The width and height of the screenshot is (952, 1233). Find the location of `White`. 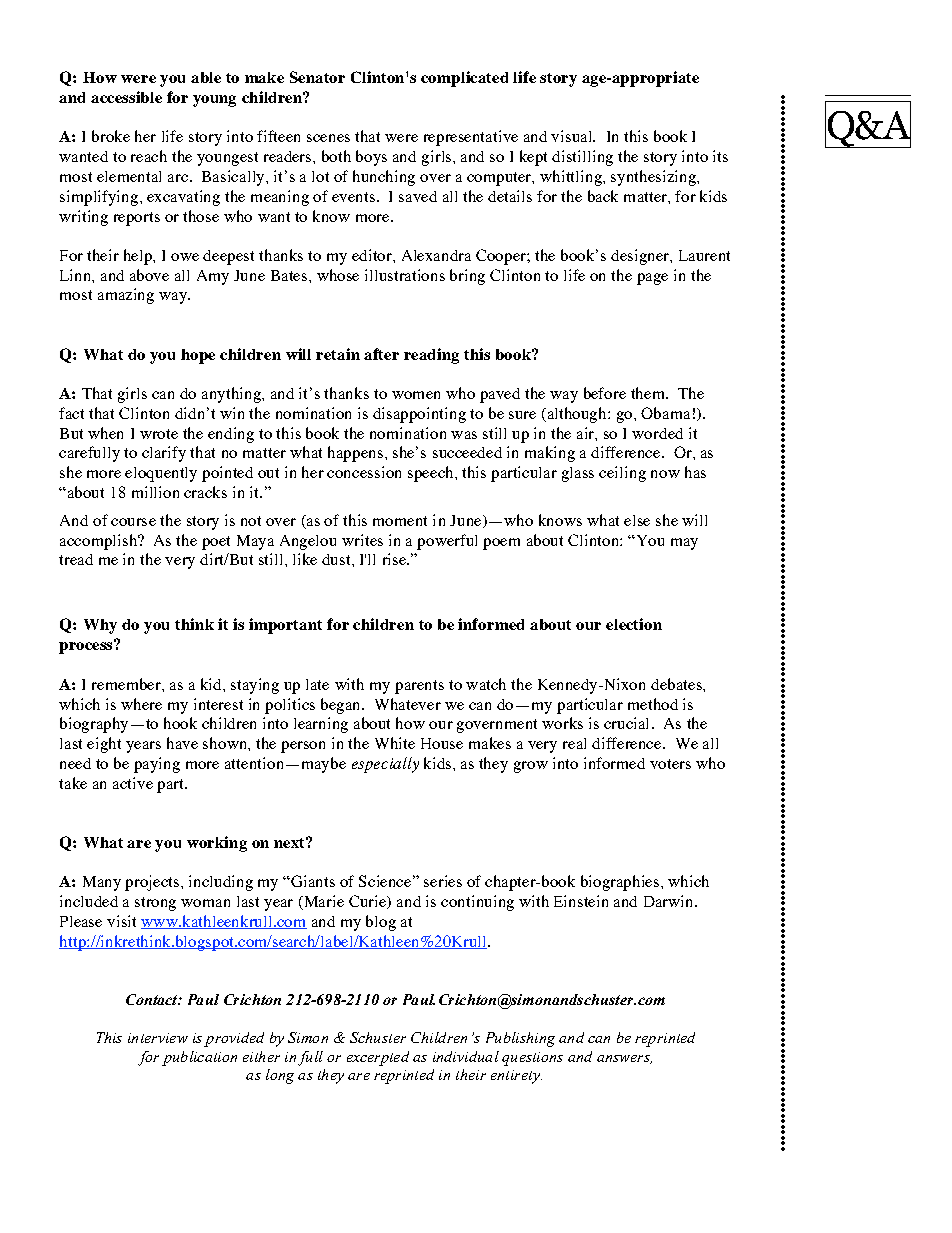

White is located at coordinates (395, 743).
